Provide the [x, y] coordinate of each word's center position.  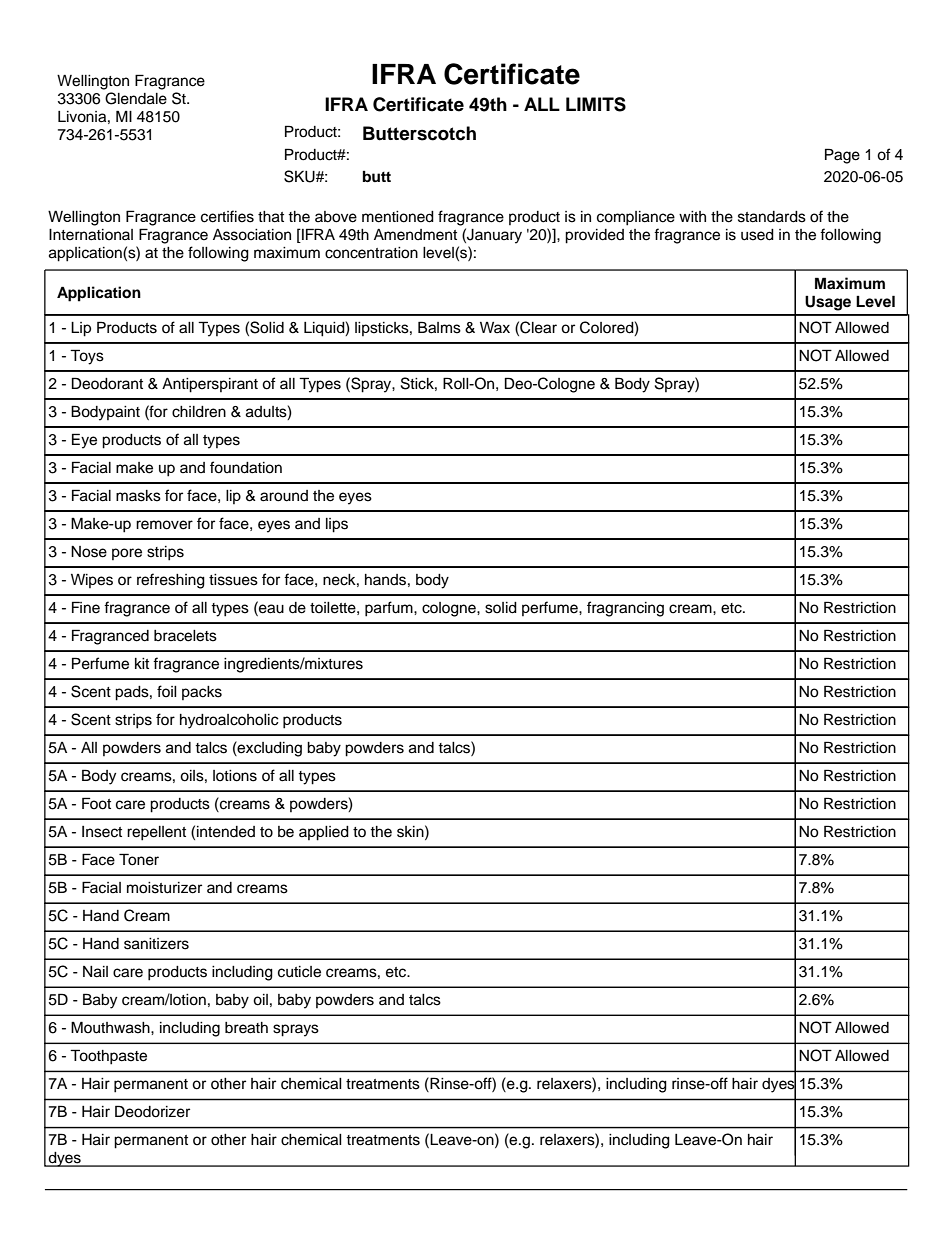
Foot [96, 803]
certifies [227, 216]
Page [842, 156]
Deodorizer [152, 1111]
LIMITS [596, 104]
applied [324, 833]
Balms [439, 327]
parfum [390, 609]
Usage [828, 303]
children [199, 412]
